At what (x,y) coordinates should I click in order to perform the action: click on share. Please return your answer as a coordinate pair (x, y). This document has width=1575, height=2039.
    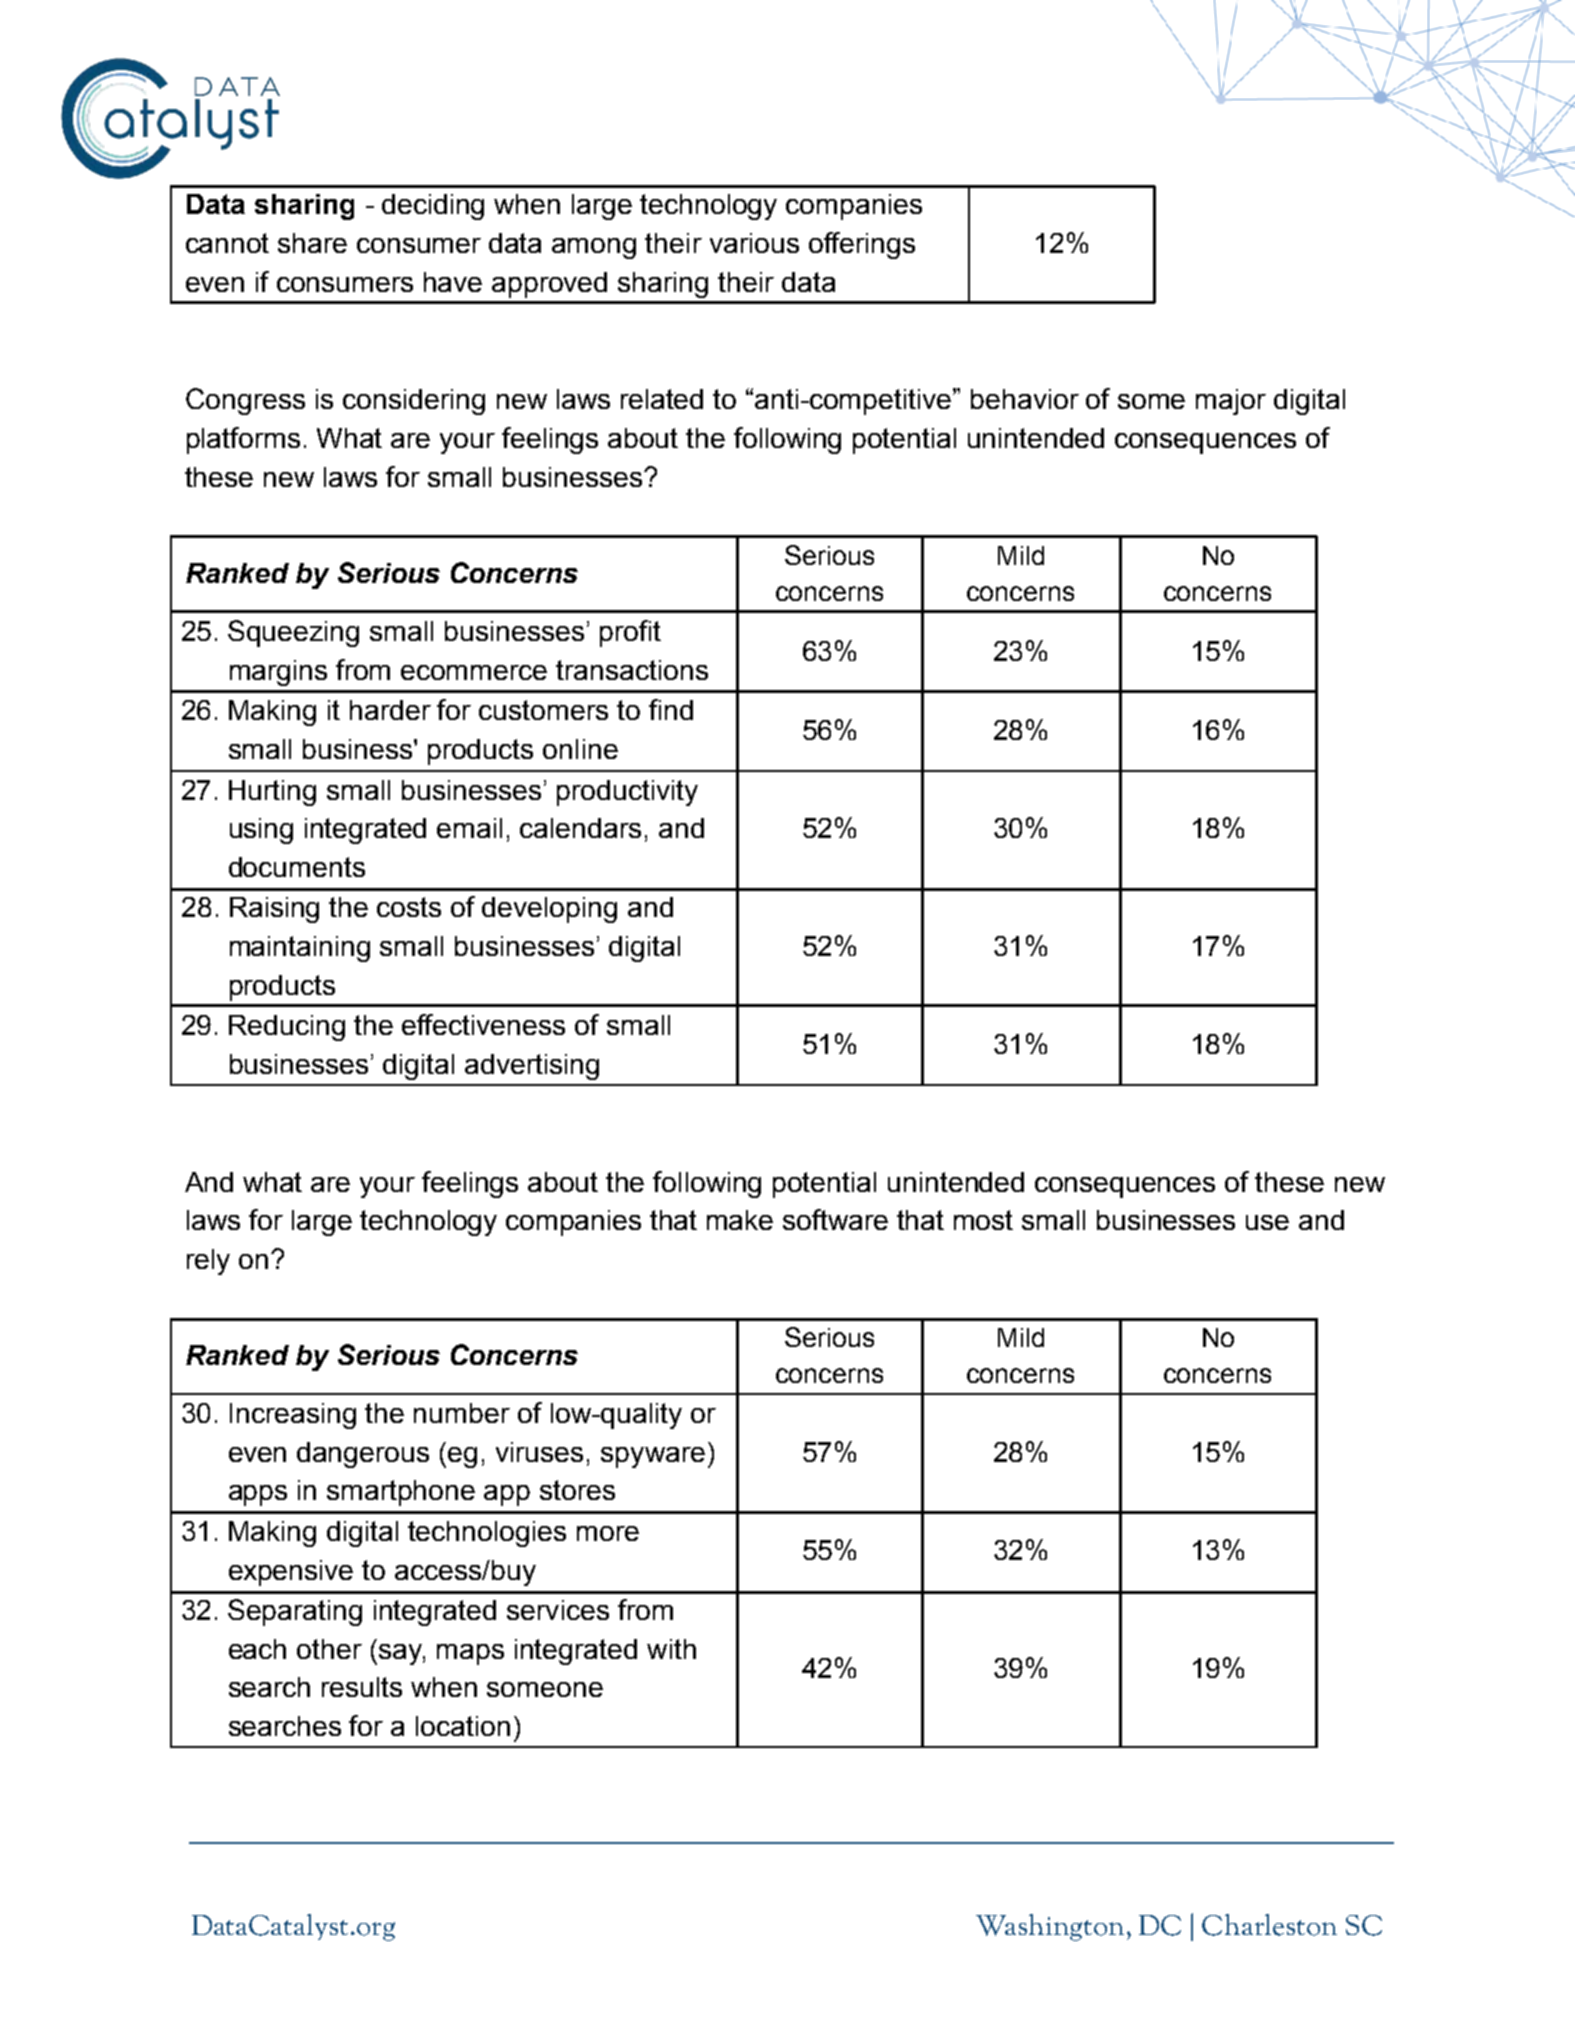
    Looking at the image, I should click on (312, 243).
